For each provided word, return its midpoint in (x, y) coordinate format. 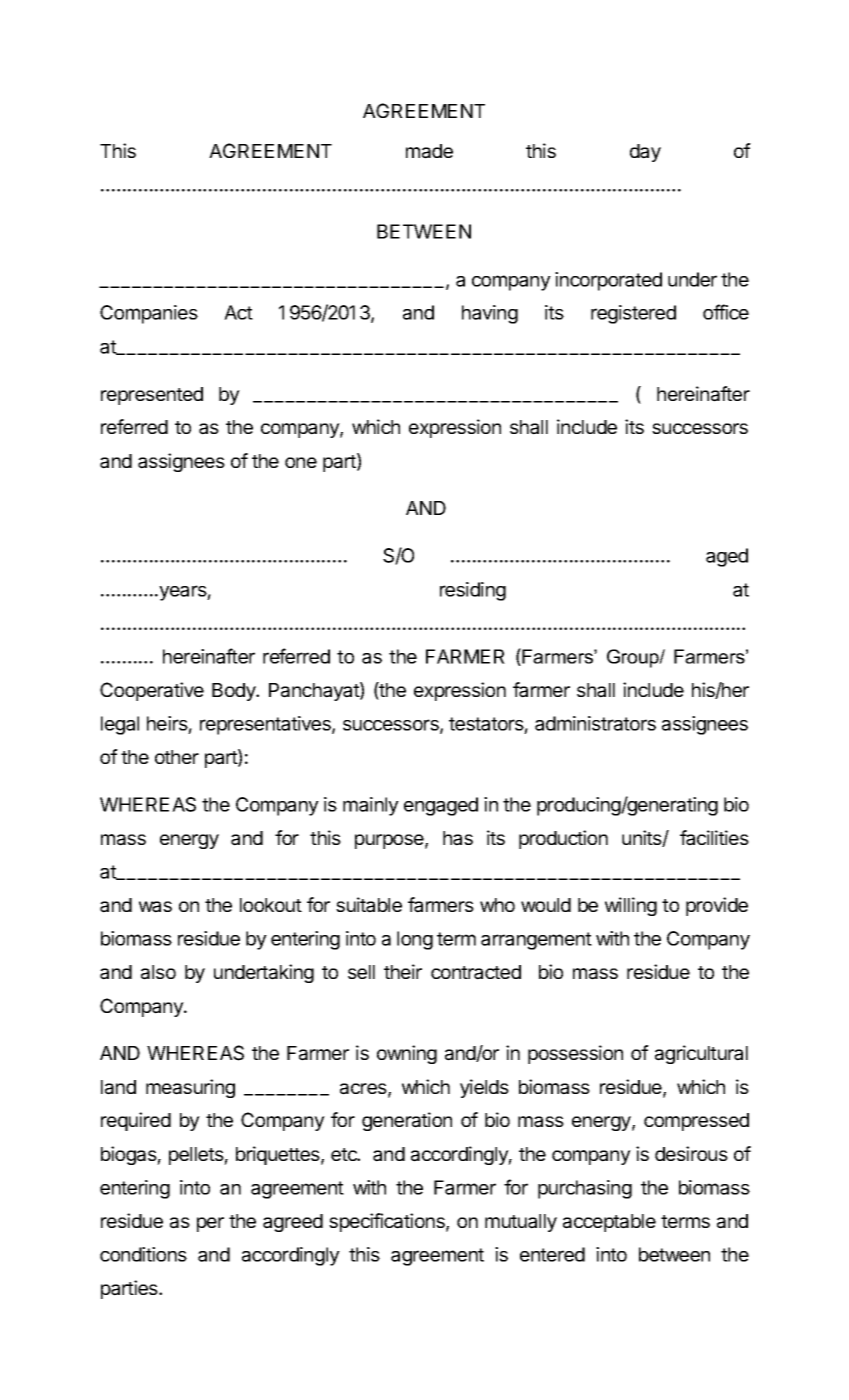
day (645, 153)
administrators (595, 723)
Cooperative (152, 691)
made (429, 151)
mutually (521, 1223)
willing (631, 906)
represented (152, 396)
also (158, 972)
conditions (143, 1254)
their (403, 971)
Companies (149, 314)
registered (633, 314)
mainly (371, 806)
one (301, 462)
